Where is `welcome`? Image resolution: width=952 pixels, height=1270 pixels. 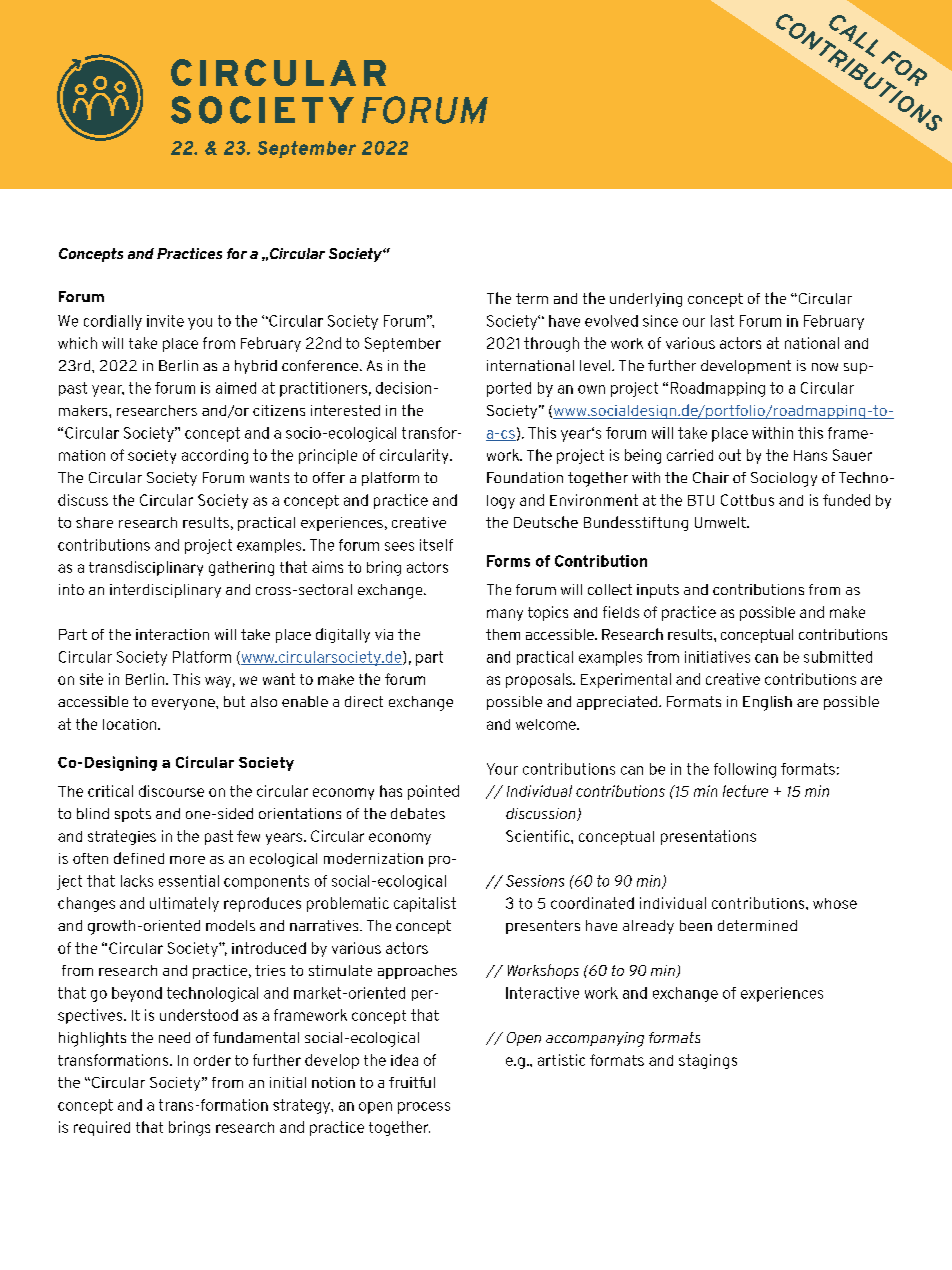
welcome is located at coordinates (547, 724).
